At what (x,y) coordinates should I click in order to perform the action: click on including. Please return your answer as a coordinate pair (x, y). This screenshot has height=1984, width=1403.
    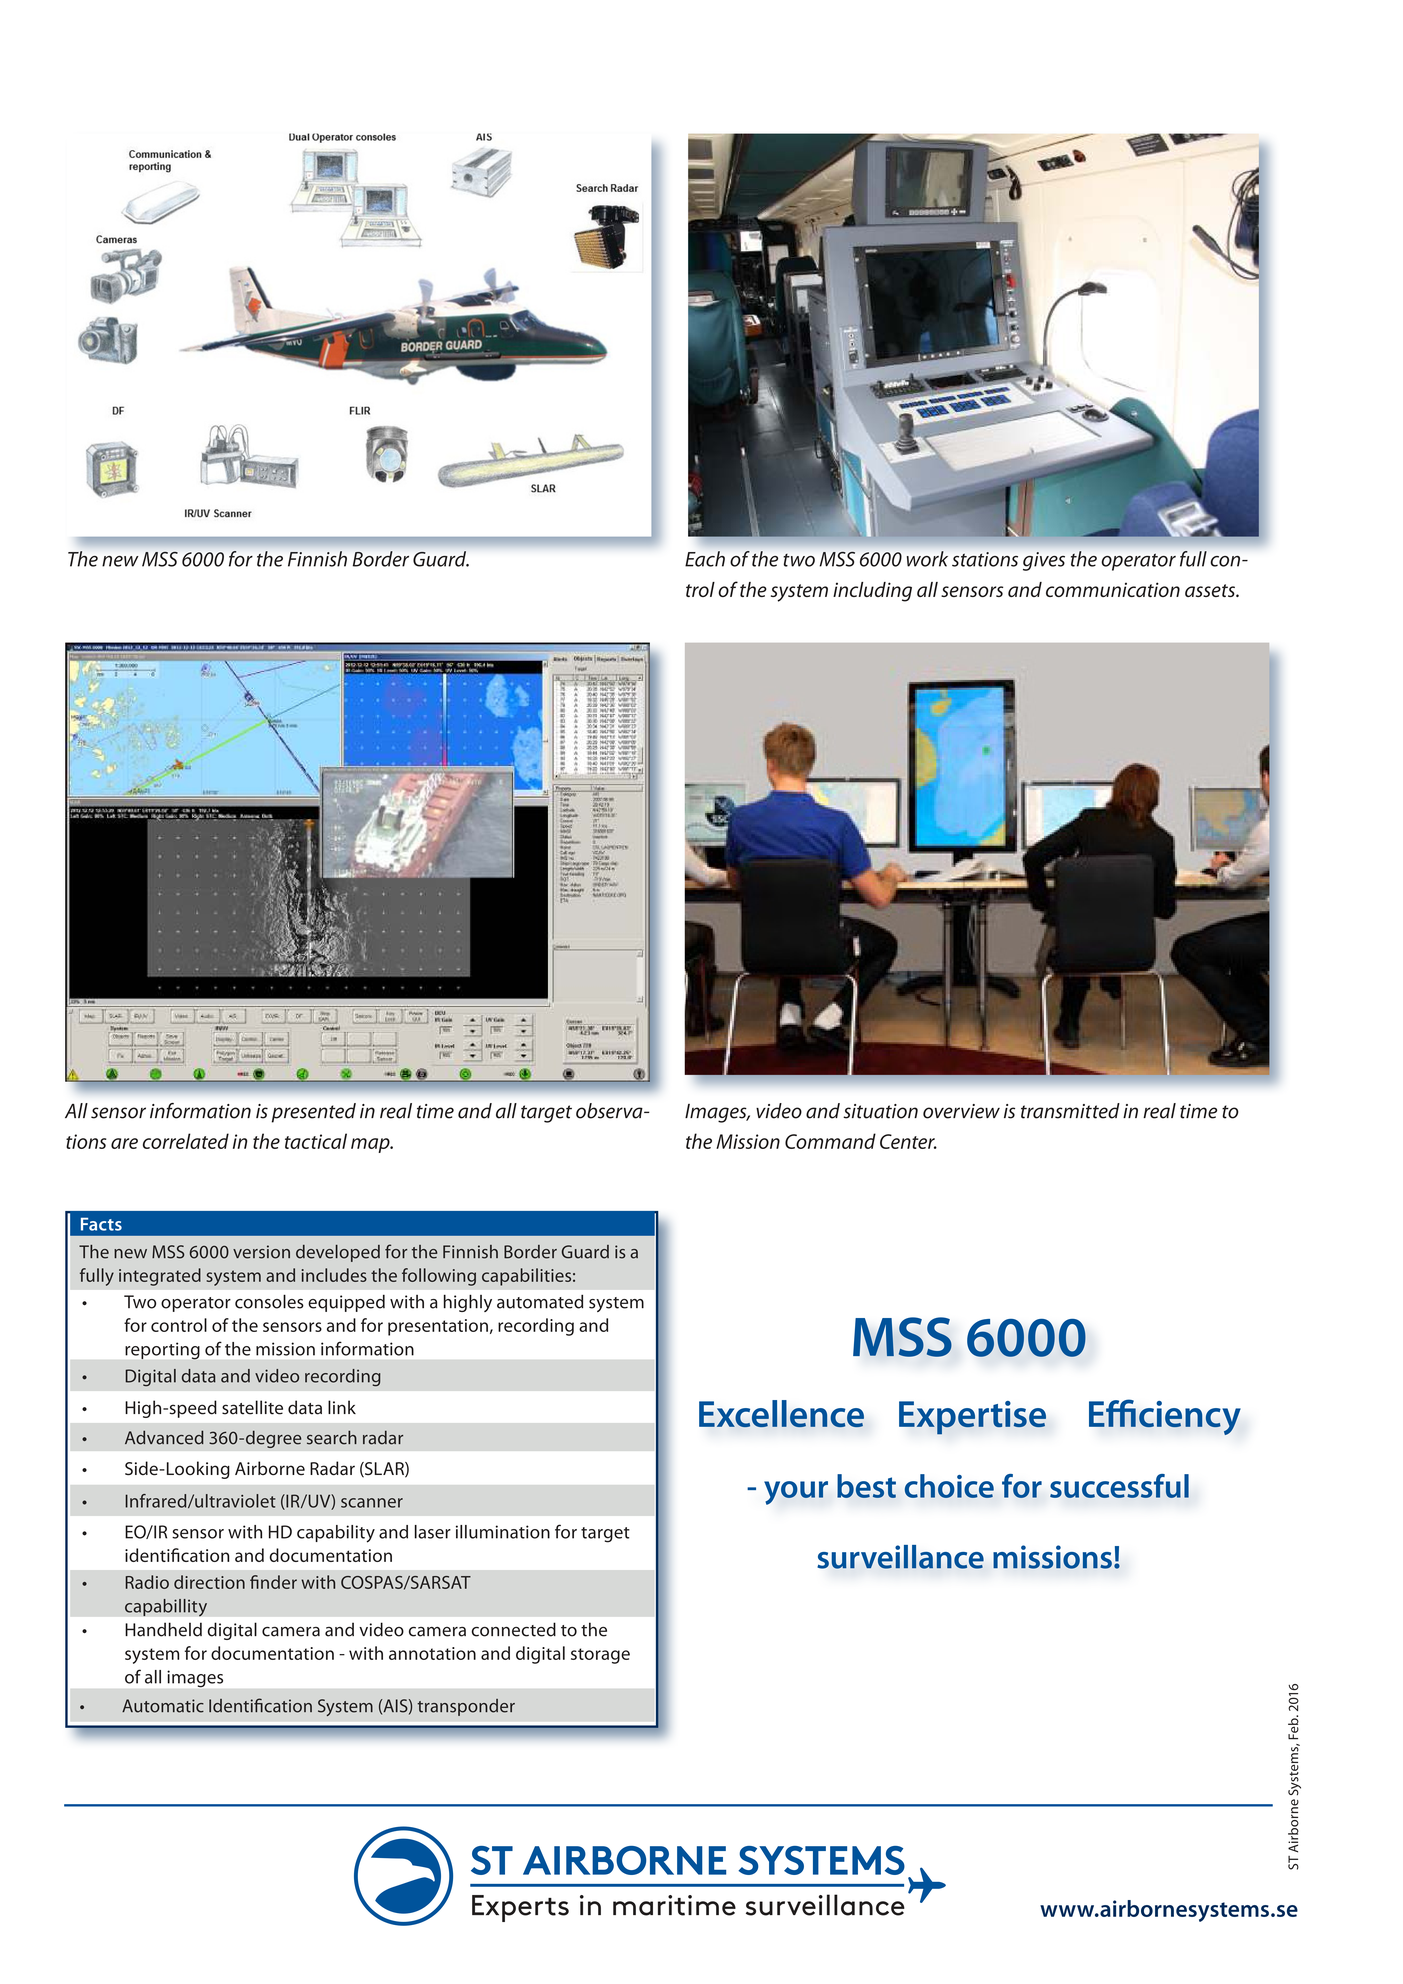
    Looking at the image, I should click on (872, 592).
